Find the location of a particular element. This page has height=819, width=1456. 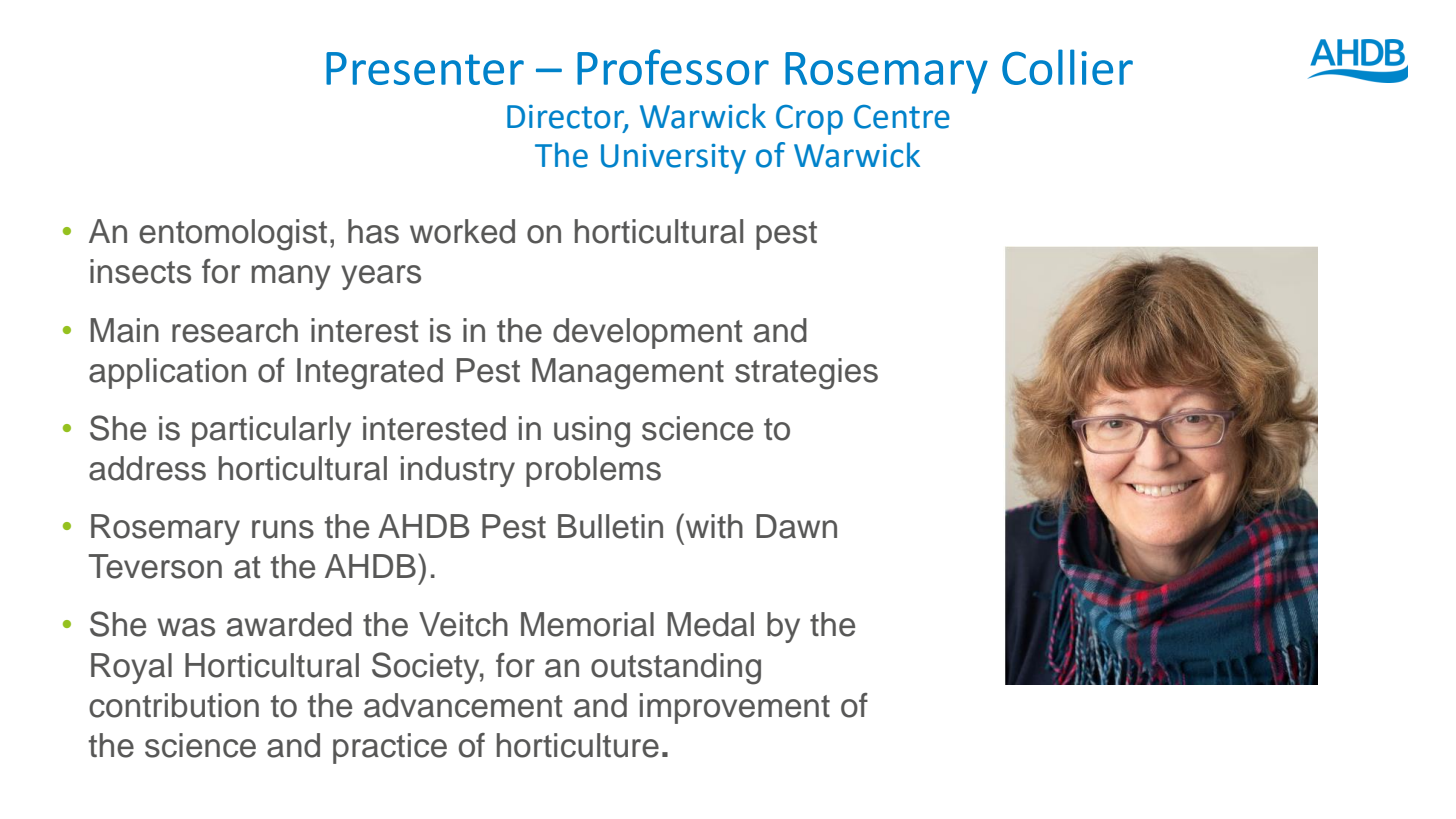

Presenter is located at coordinates (425, 68).
